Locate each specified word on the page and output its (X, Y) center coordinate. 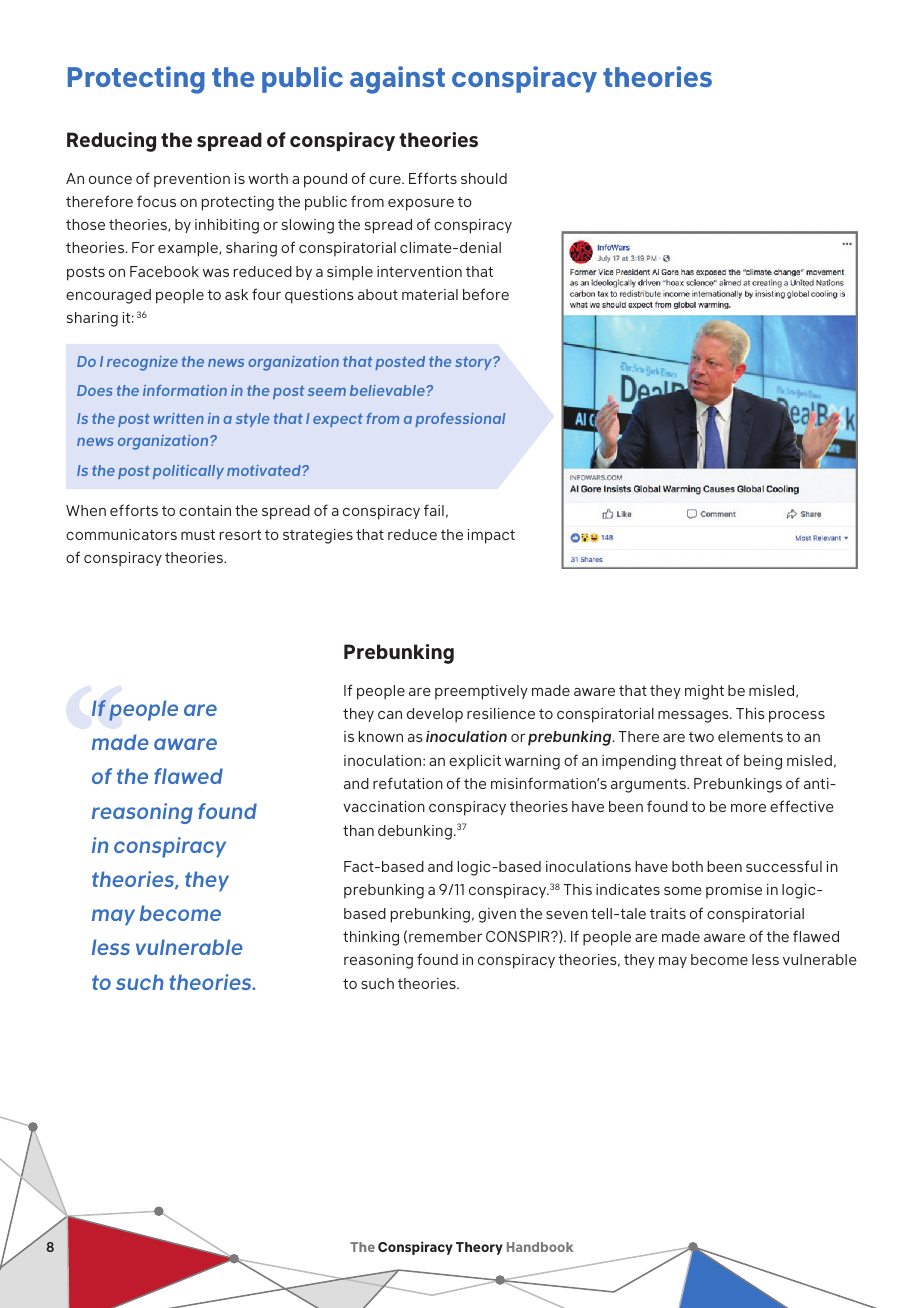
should (484, 178)
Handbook (540, 1247)
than (358, 830)
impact (491, 536)
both (687, 866)
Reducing (111, 142)
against (397, 80)
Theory (479, 1248)
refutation (408, 783)
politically (188, 472)
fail (434, 510)
